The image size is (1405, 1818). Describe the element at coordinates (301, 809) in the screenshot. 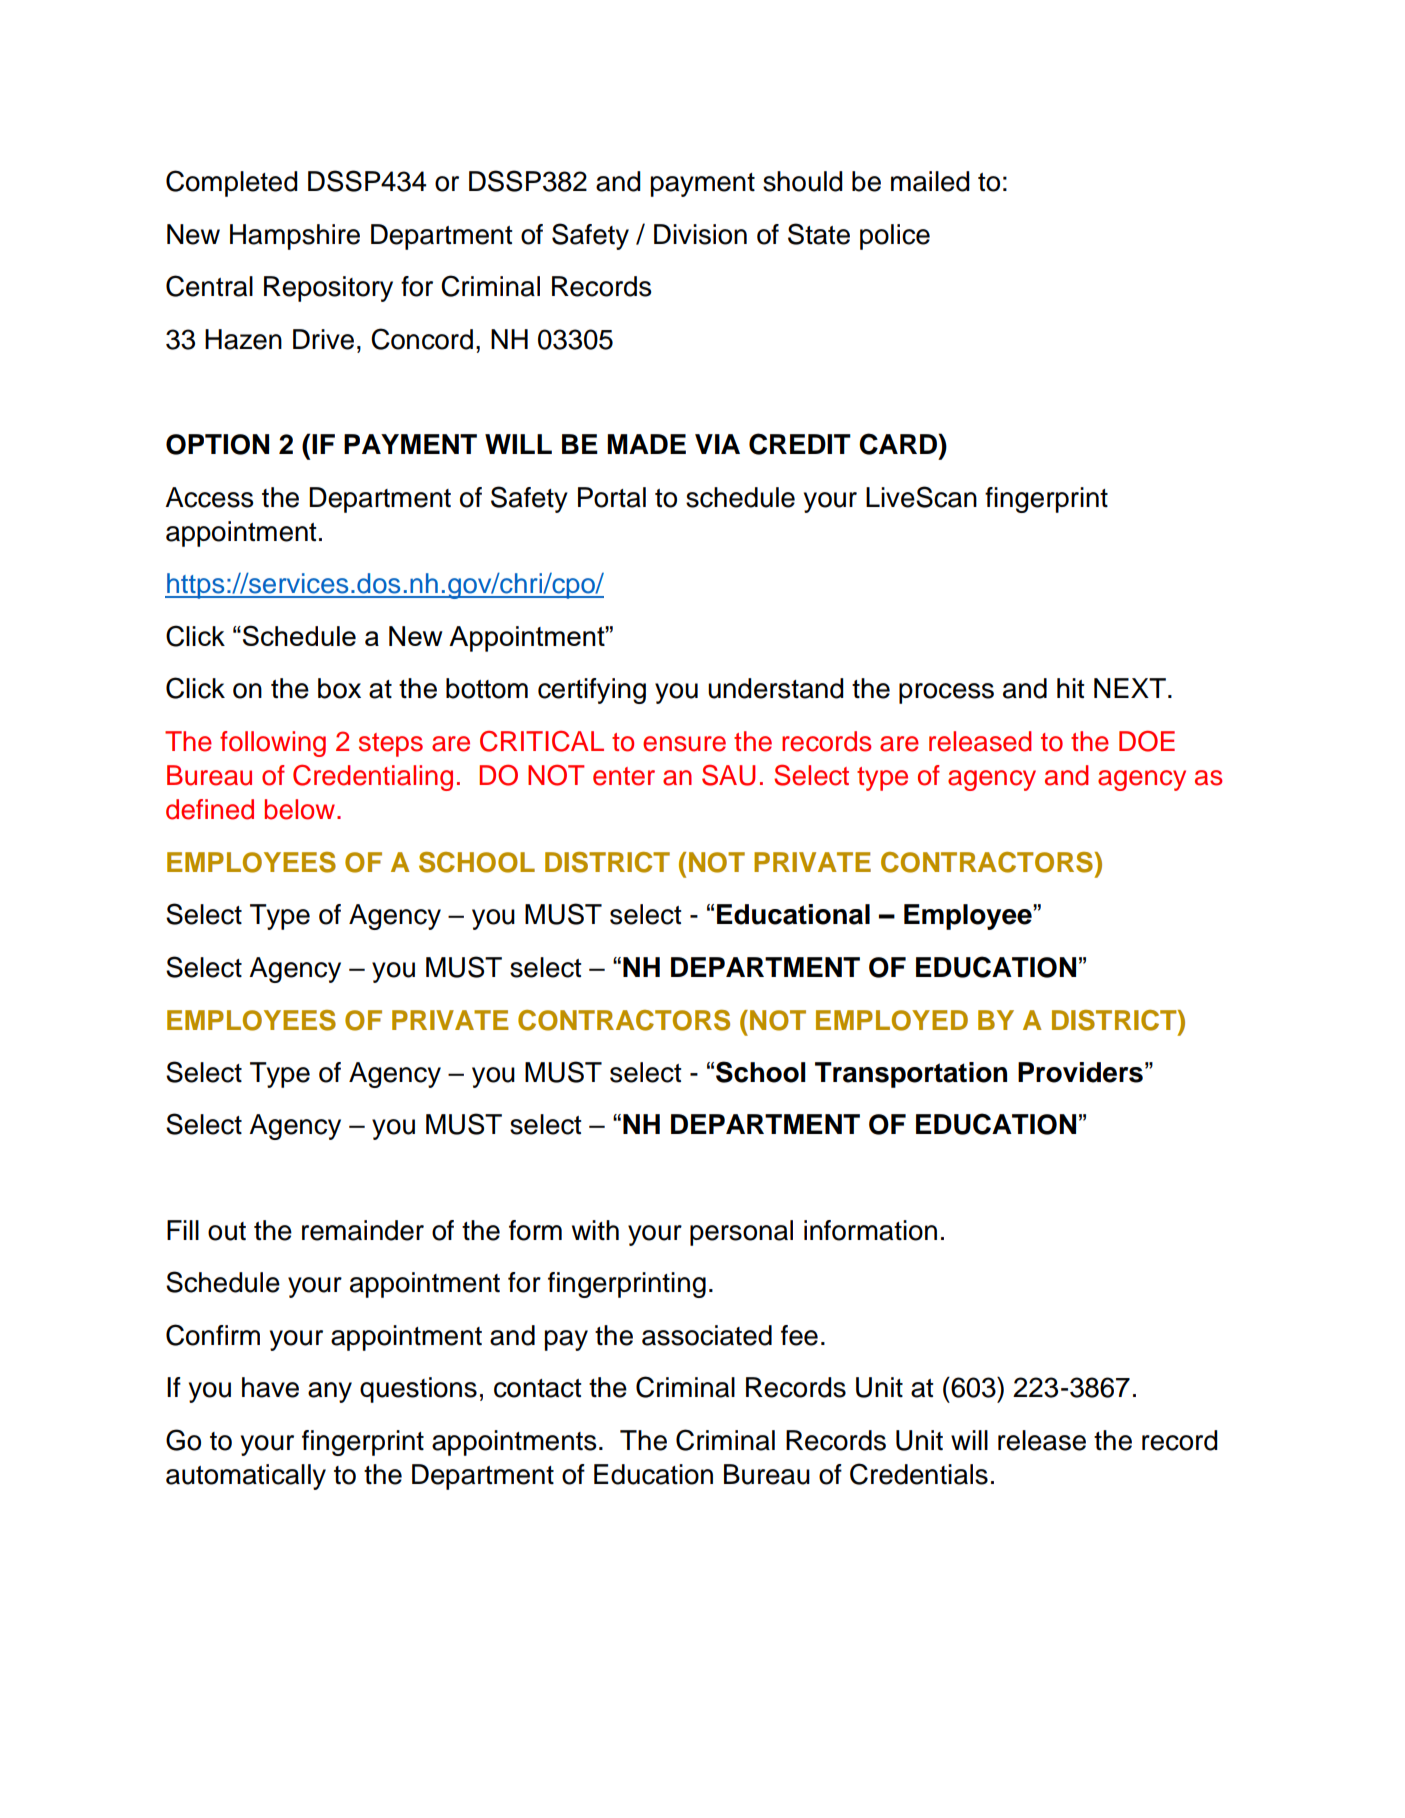

I see `below` at that location.
